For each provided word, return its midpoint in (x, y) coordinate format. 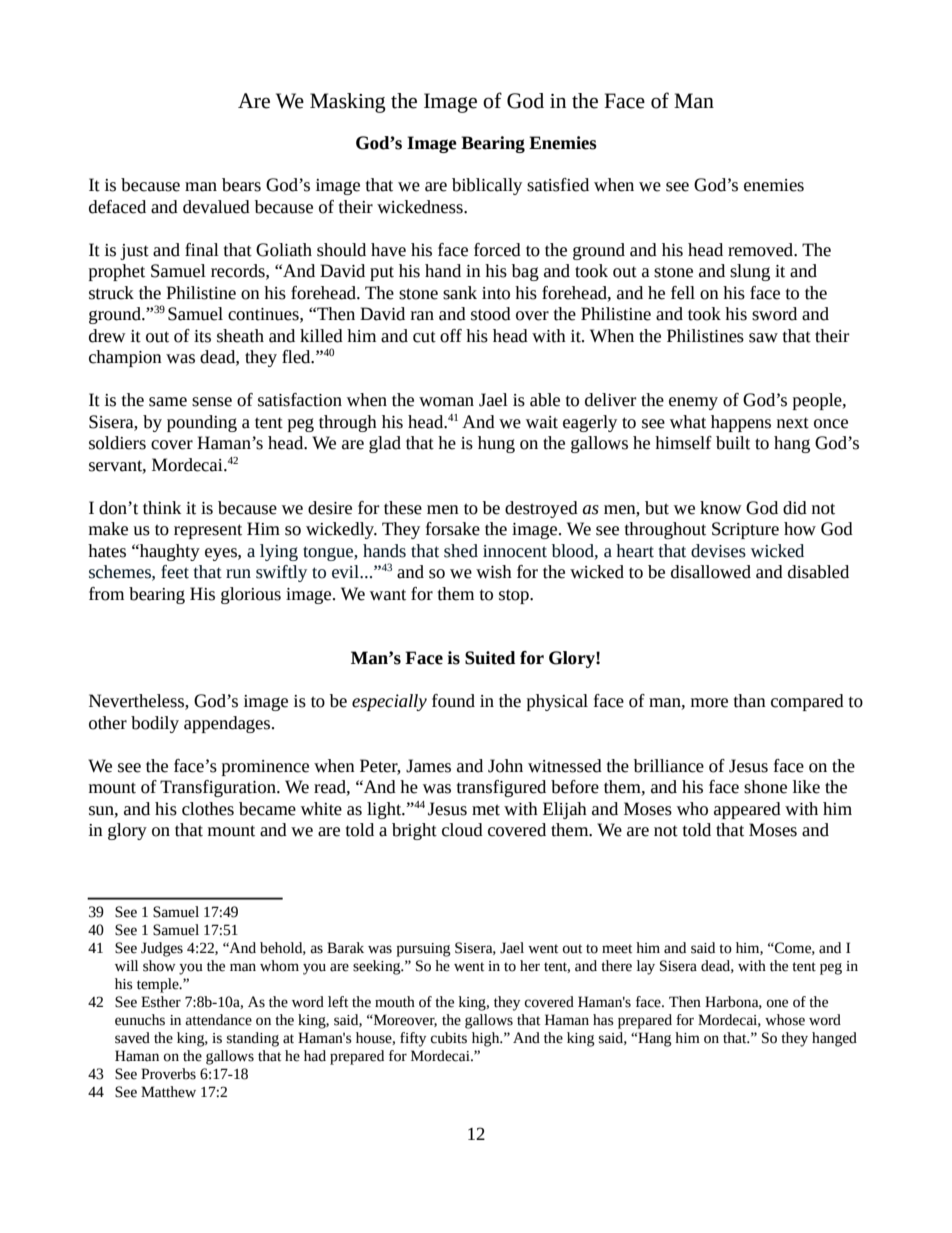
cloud (462, 830)
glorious (251, 595)
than (750, 701)
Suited (490, 658)
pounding (202, 423)
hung (496, 444)
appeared (747, 810)
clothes (208, 809)
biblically (487, 186)
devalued (216, 207)
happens (741, 423)
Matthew (168, 1092)
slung (750, 272)
